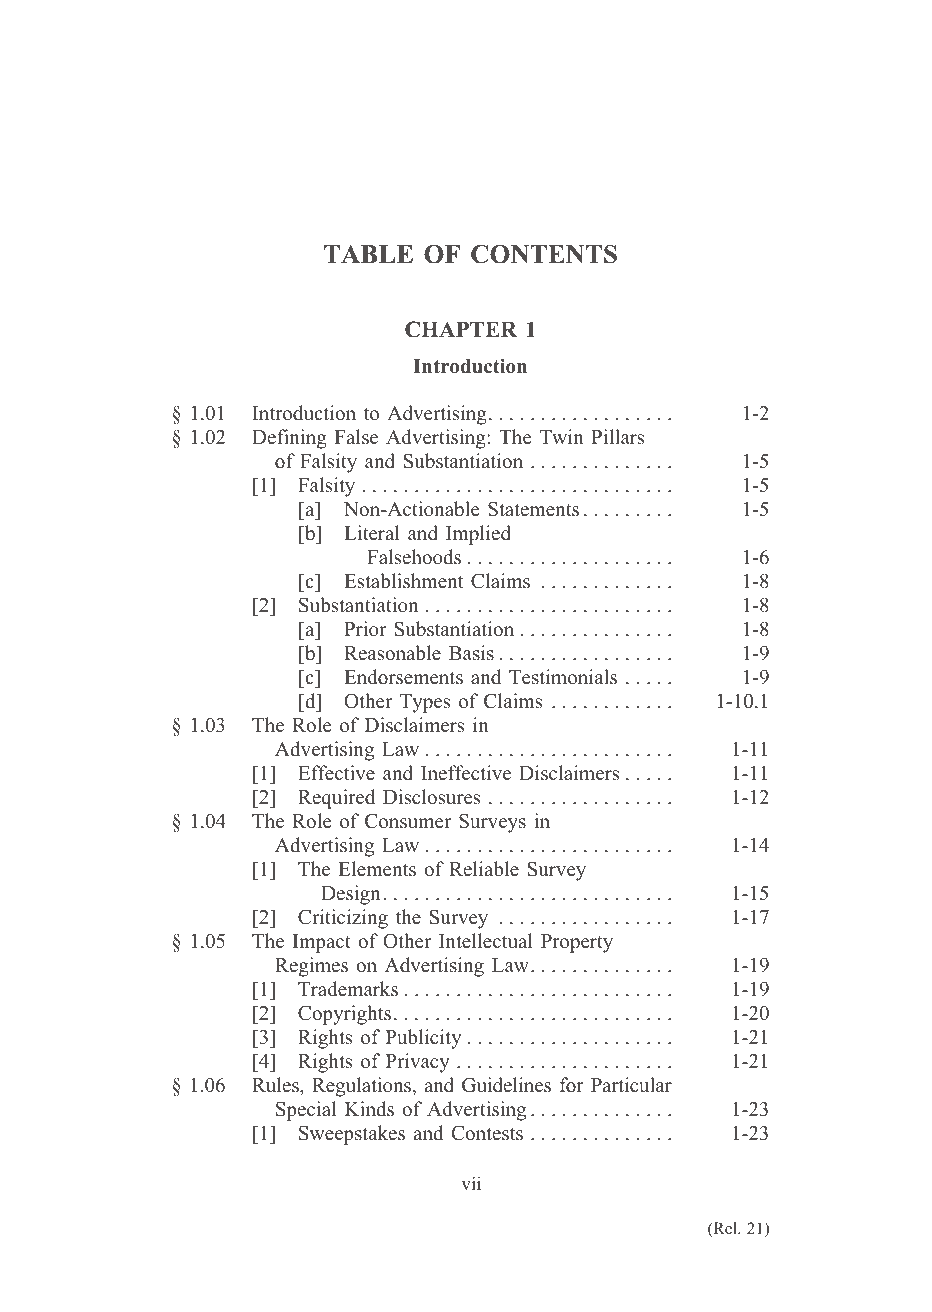 The height and width of the image is (1312, 932). What do you see at coordinates (336, 799) in the image?
I see `Required` at bounding box center [336, 799].
